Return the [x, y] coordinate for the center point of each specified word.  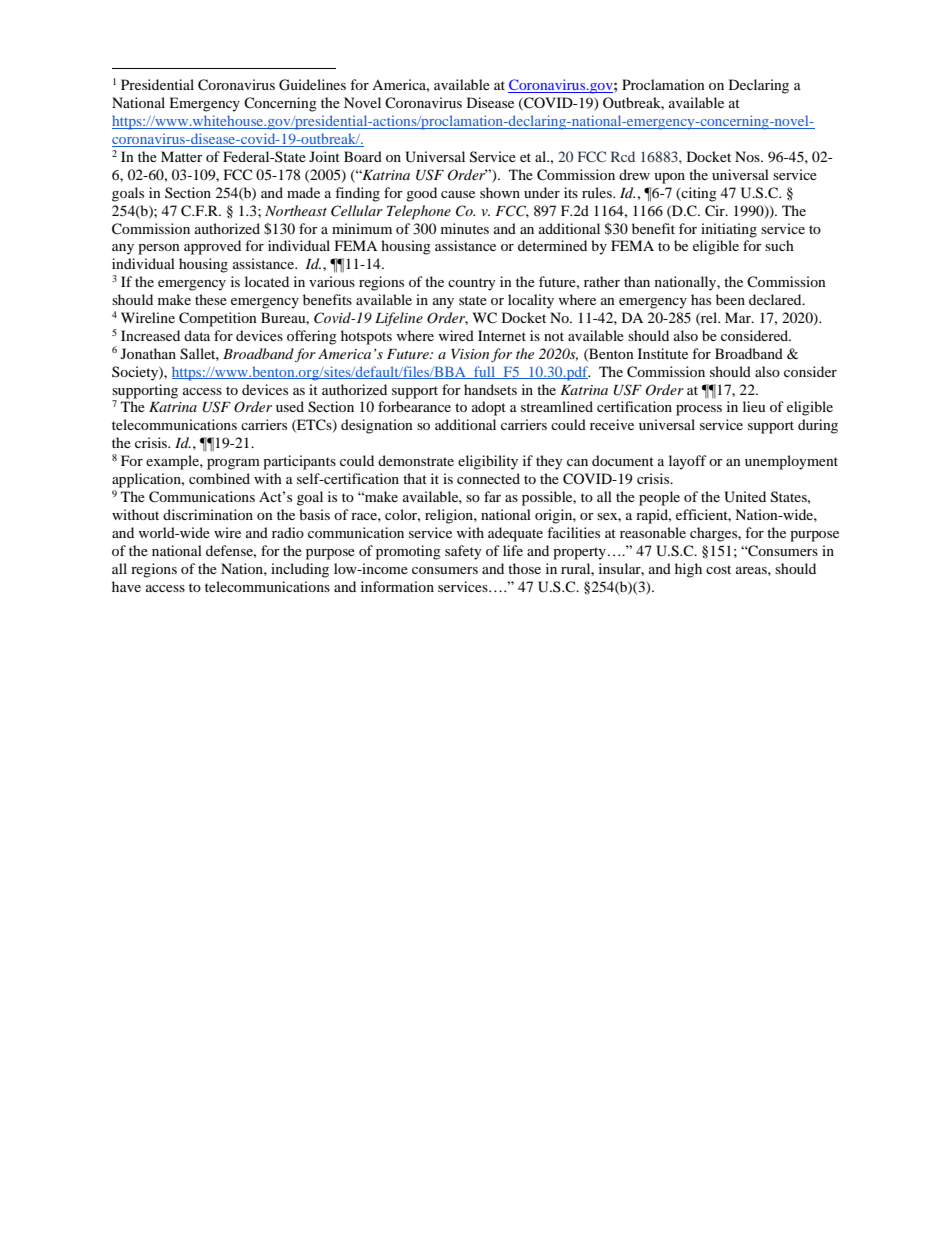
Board [363, 156]
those [524, 568]
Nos [748, 156]
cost [718, 569]
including [300, 570]
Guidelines [312, 85]
